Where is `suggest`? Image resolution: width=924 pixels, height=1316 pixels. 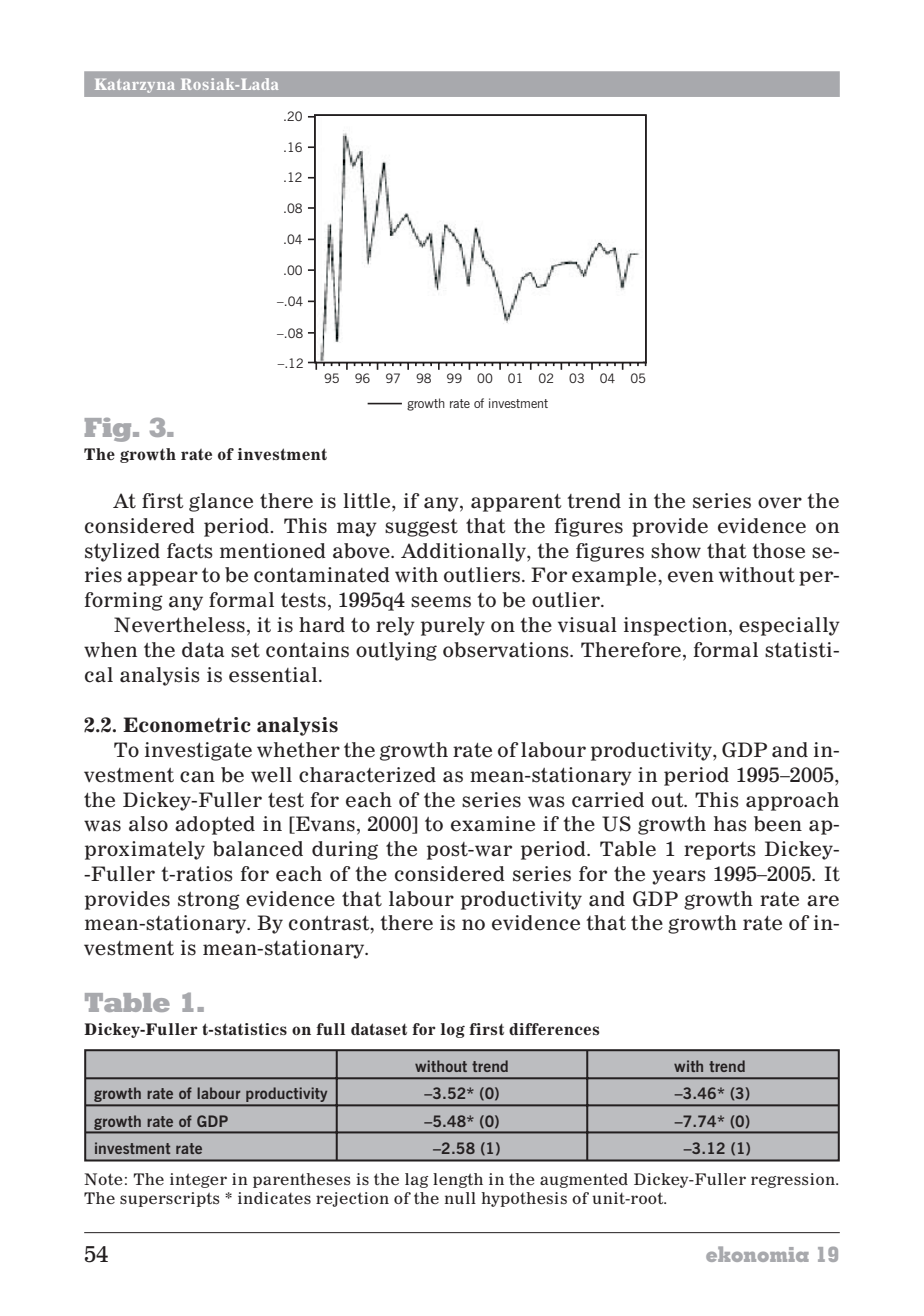
suggest is located at coordinates (421, 528).
